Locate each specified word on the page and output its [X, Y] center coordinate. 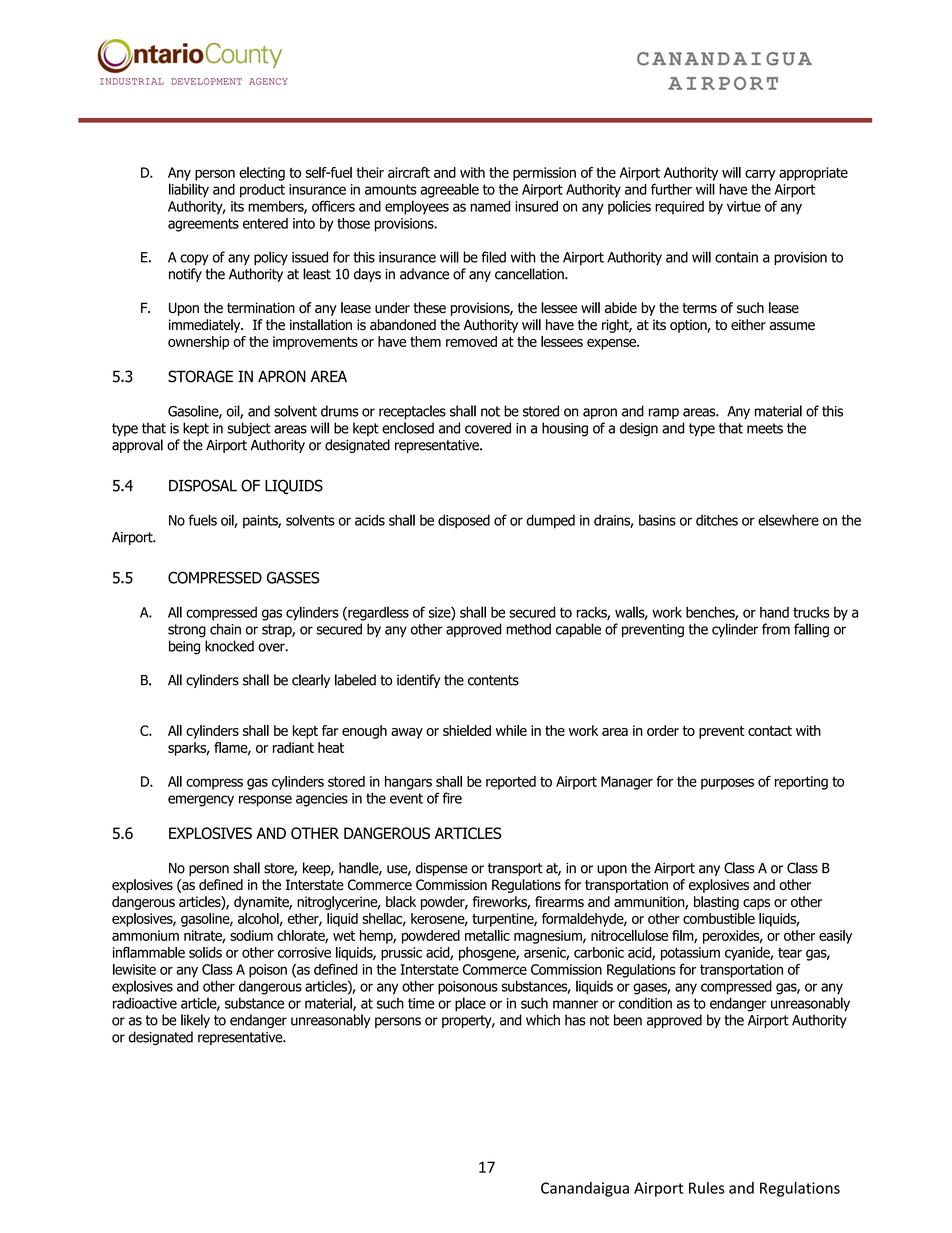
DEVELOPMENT [206, 81]
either [748, 324]
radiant [293, 747]
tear [790, 952]
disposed [464, 521]
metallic [487, 935]
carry [760, 175]
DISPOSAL [203, 485]
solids [205, 952]
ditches [717, 520]
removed [471, 341]
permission [544, 174]
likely [195, 1021]
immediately [206, 326]
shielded [467, 730]
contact [770, 731]
